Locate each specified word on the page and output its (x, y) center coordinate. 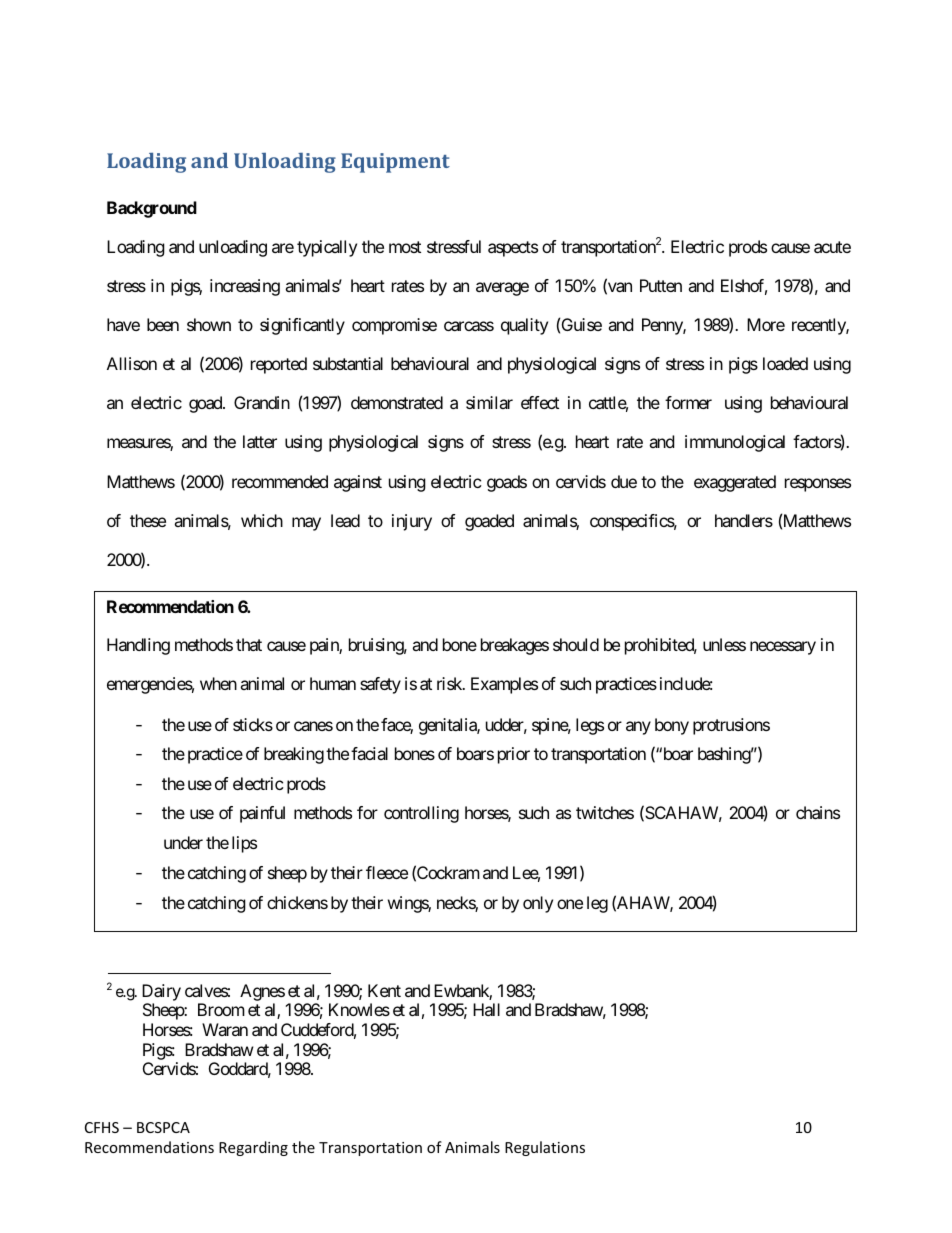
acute (832, 247)
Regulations (545, 1148)
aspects (513, 249)
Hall (486, 1009)
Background (152, 209)
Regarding (253, 1148)
